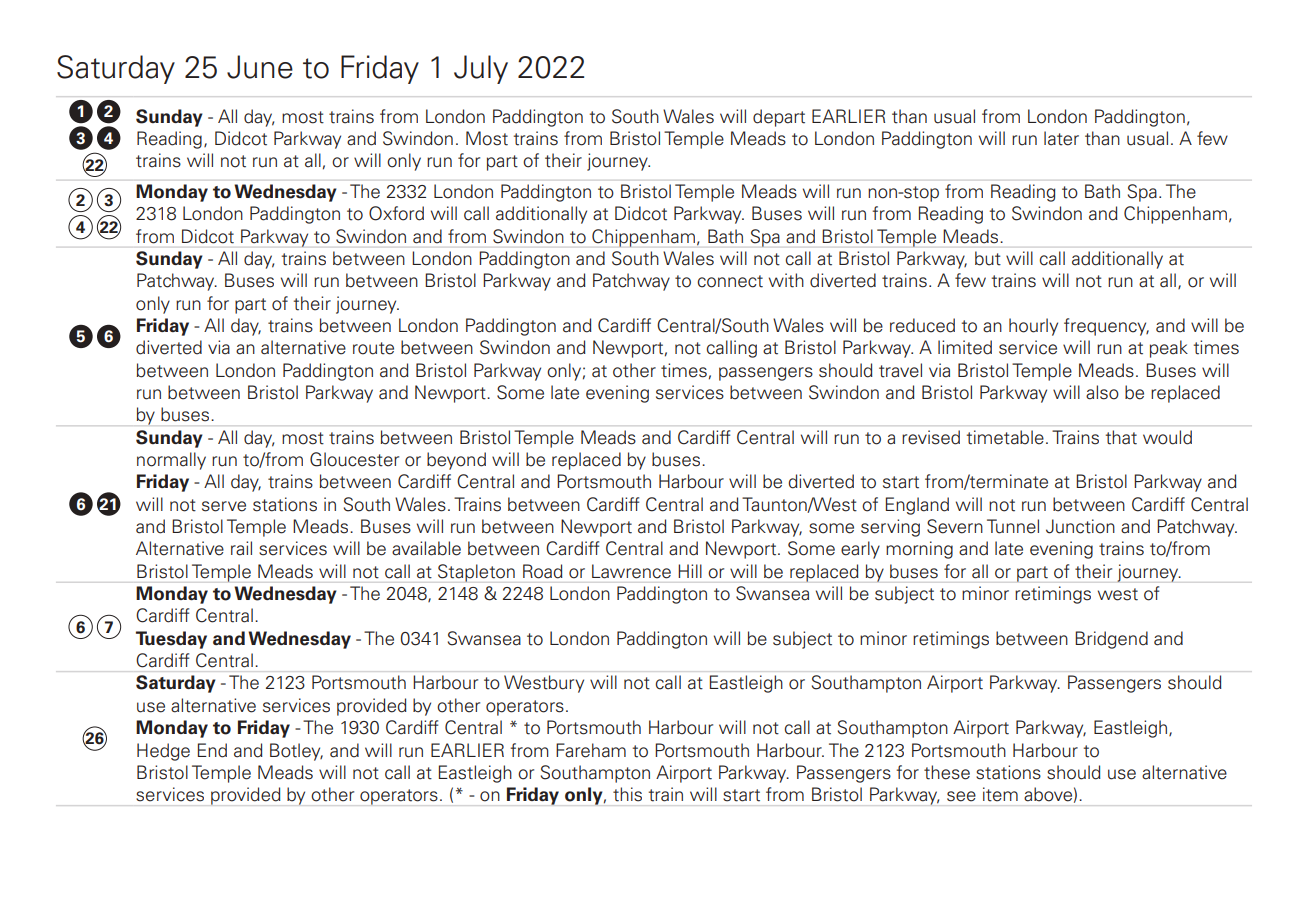 This screenshot has width=1308, height=924. What do you see at coordinates (163, 752) in the screenshot?
I see `Hedge` at bounding box center [163, 752].
